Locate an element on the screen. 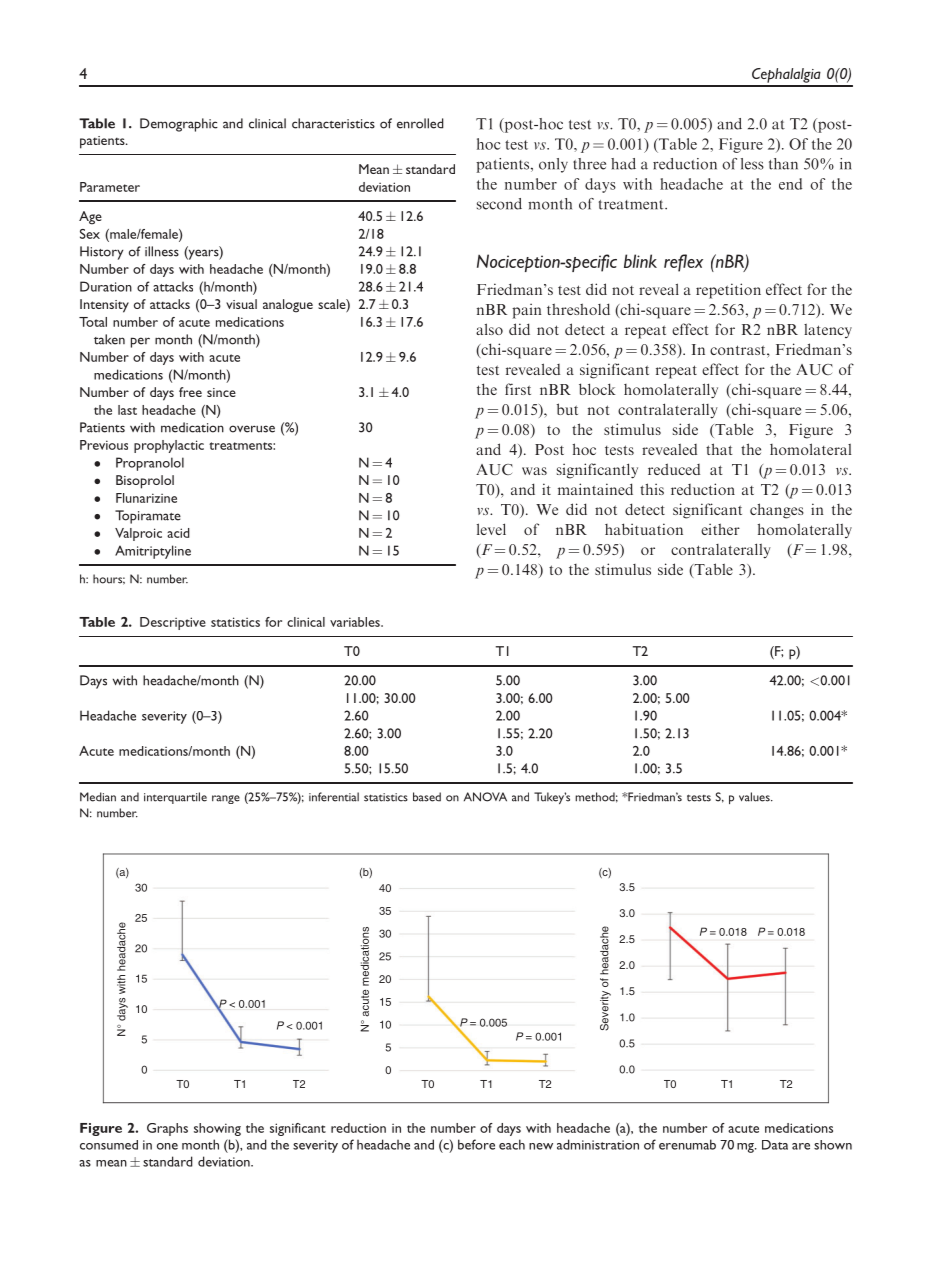 The width and height of the screenshot is (952, 1270). that is located at coordinates (719, 449).
